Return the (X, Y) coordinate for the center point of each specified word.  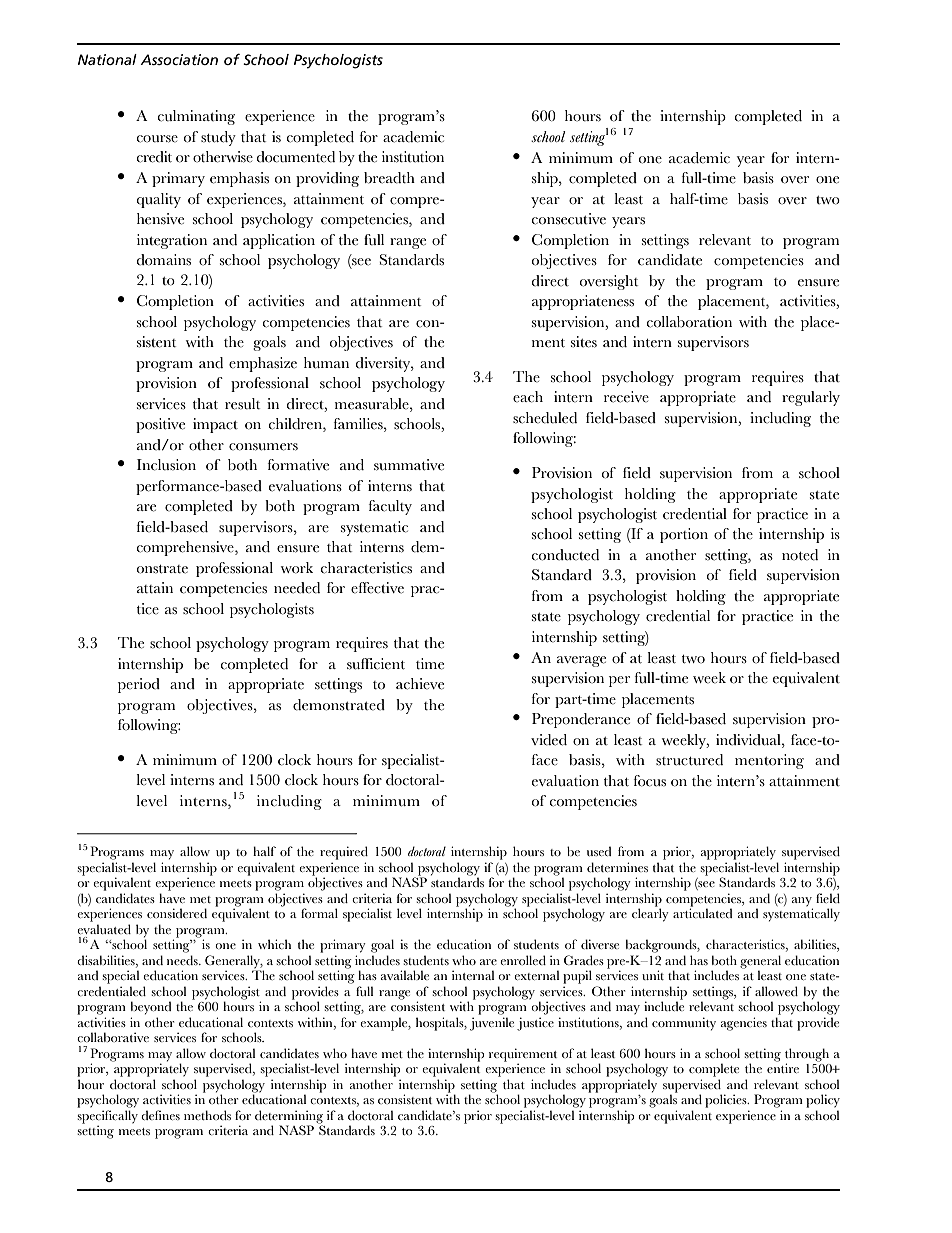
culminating (196, 117)
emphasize (263, 364)
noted (800, 555)
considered (177, 913)
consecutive (568, 219)
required (344, 853)
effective (377, 588)
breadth (389, 178)
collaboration (689, 322)
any (802, 903)
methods (207, 1115)
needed (297, 588)
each (528, 397)
